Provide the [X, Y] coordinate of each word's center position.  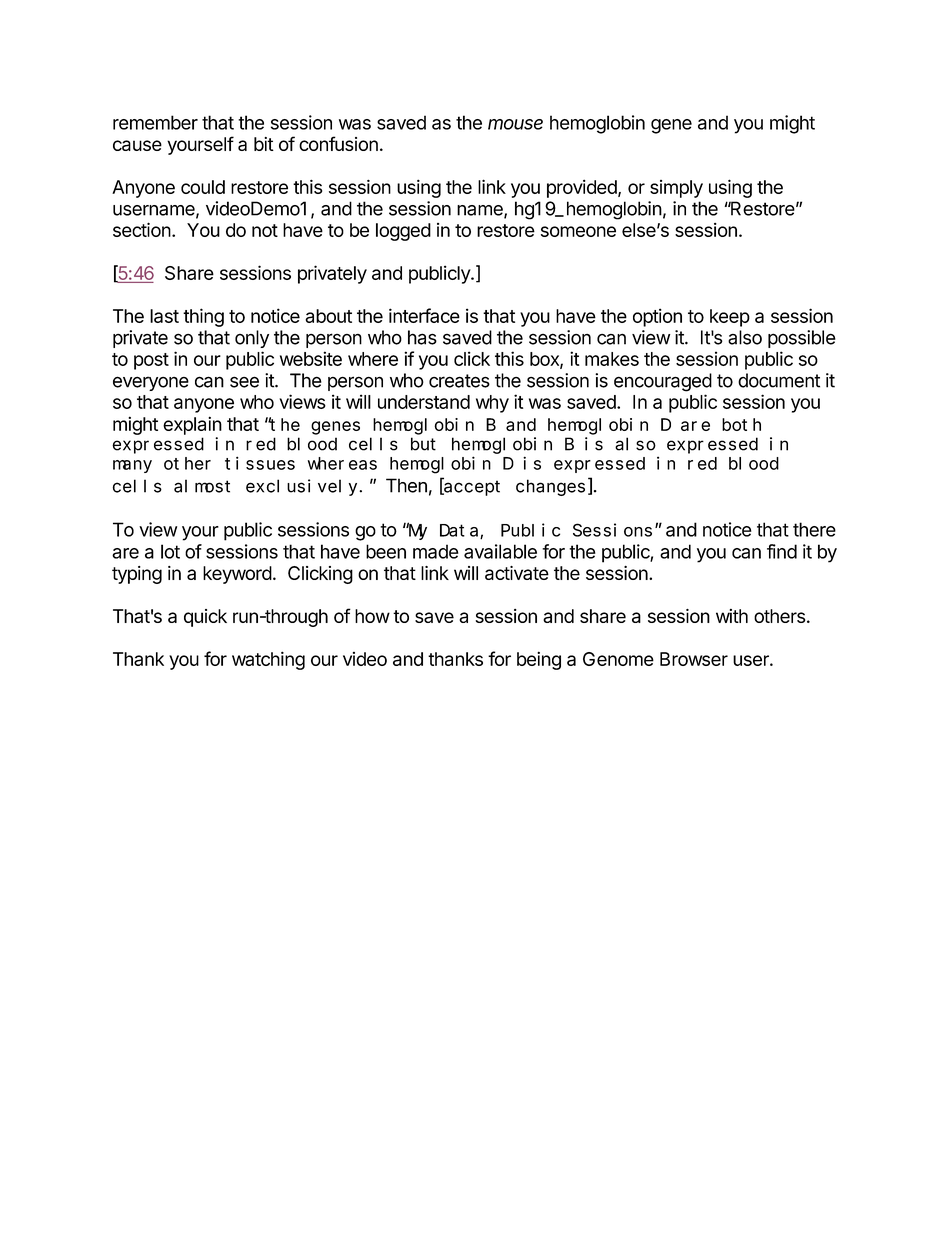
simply [676, 189]
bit [264, 144]
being [539, 660]
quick [205, 618]
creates [459, 381]
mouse [515, 124]
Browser [694, 659]
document [779, 380]
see [244, 382]
